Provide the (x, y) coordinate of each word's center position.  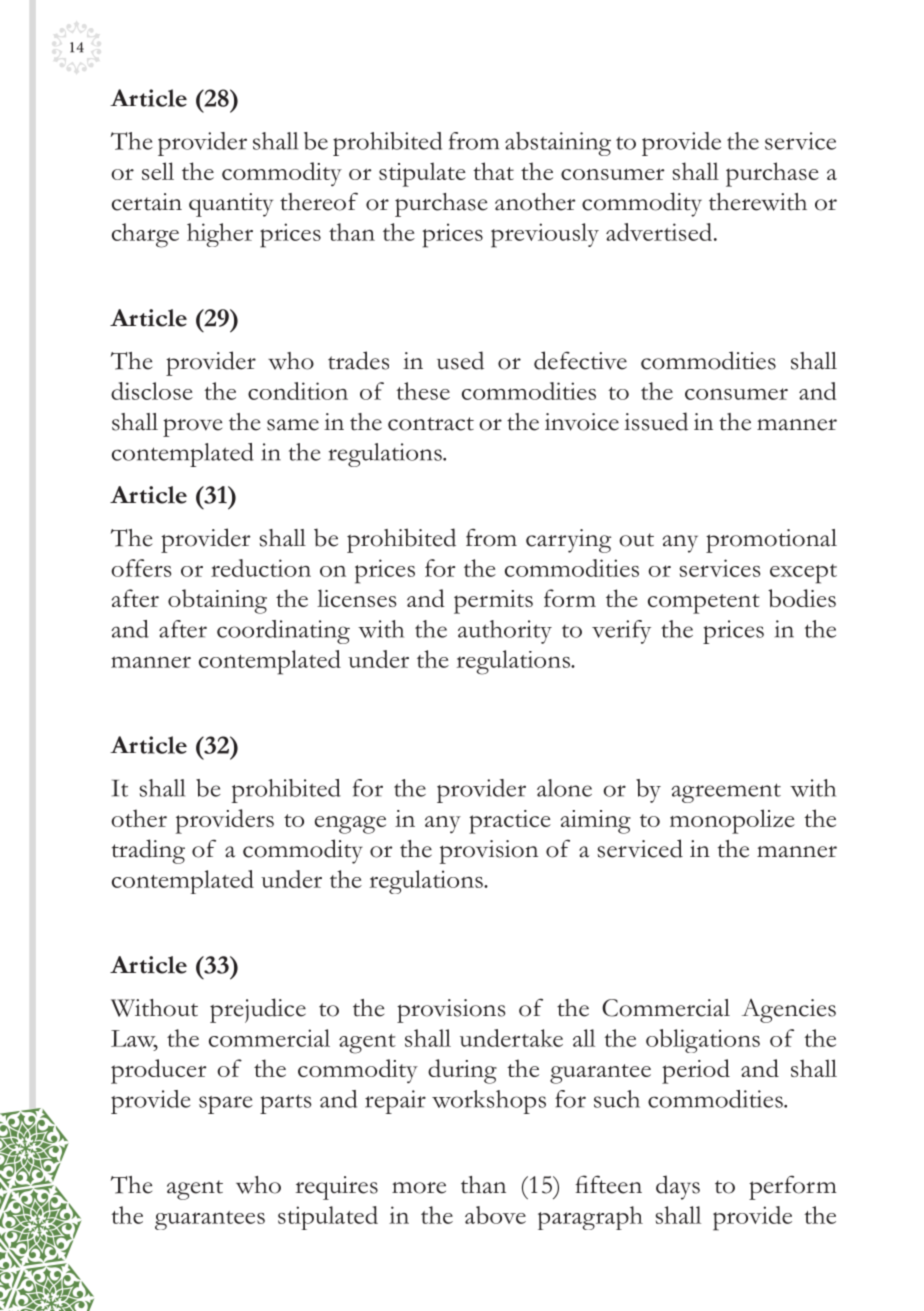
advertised (660, 232)
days (678, 1187)
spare (226, 1105)
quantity (231, 205)
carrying (568, 541)
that (493, 171)
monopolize (732, 821)
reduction (261, 568)
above (495, 1215)
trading (148, 851)
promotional (771, 541)
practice (510, 822)
